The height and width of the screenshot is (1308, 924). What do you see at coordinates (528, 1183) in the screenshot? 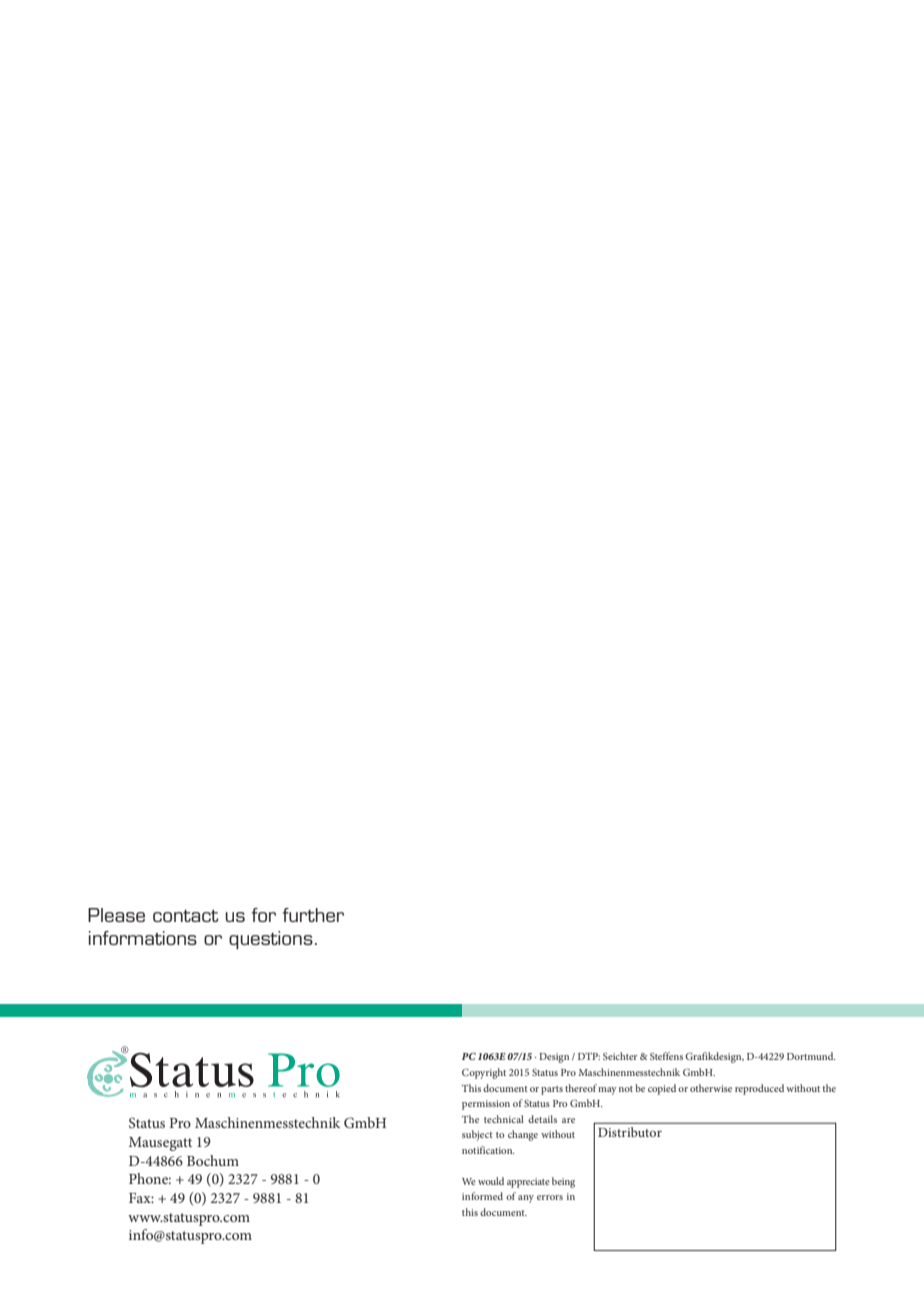
I see `appreciate` at bounding box center [528, 1183].
